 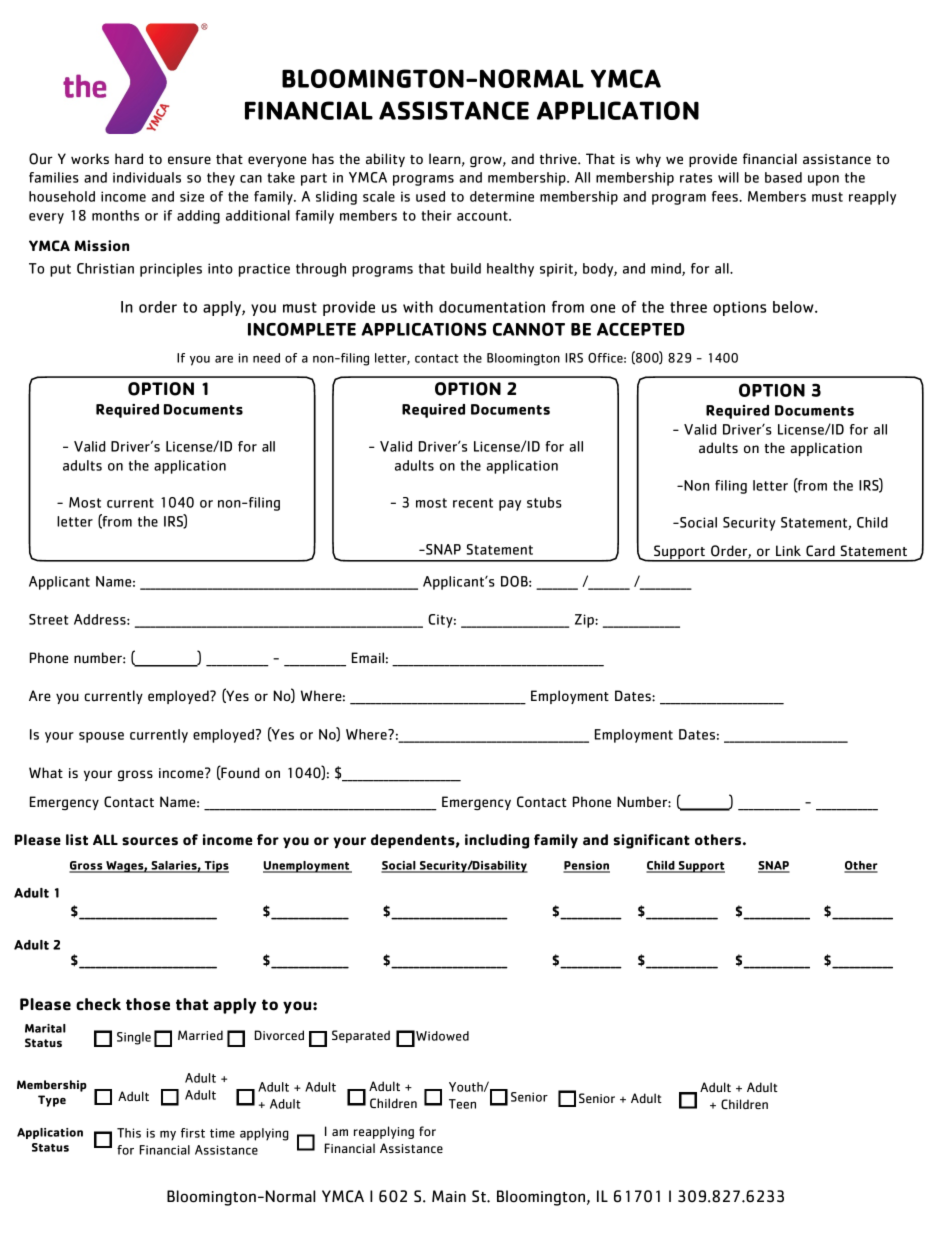 What do you see at coordinates (147, 177) in the screenshot?
I see `individuals` at bounding box center [147, 177].
